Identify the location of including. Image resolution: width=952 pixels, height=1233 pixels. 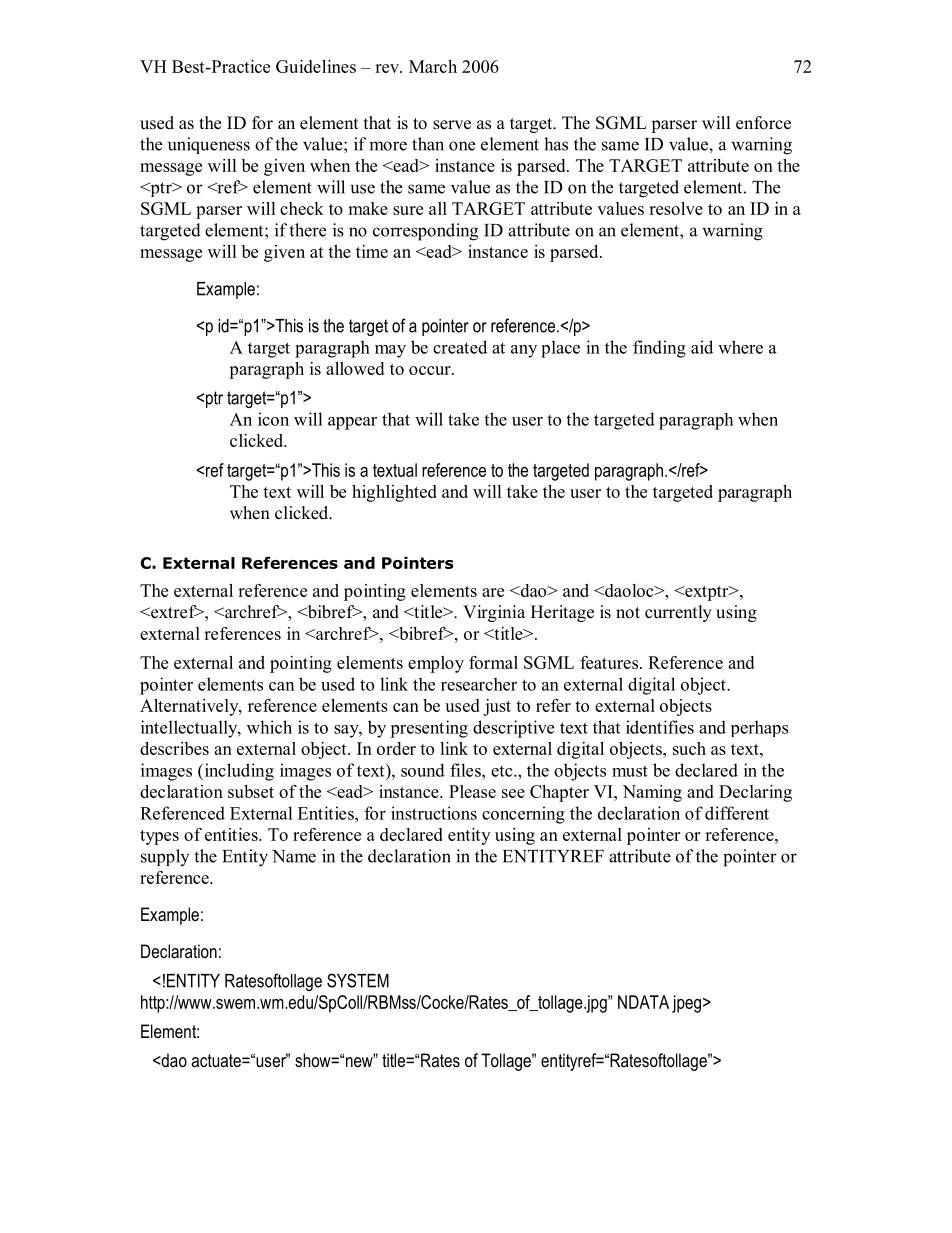
(238, 772).
